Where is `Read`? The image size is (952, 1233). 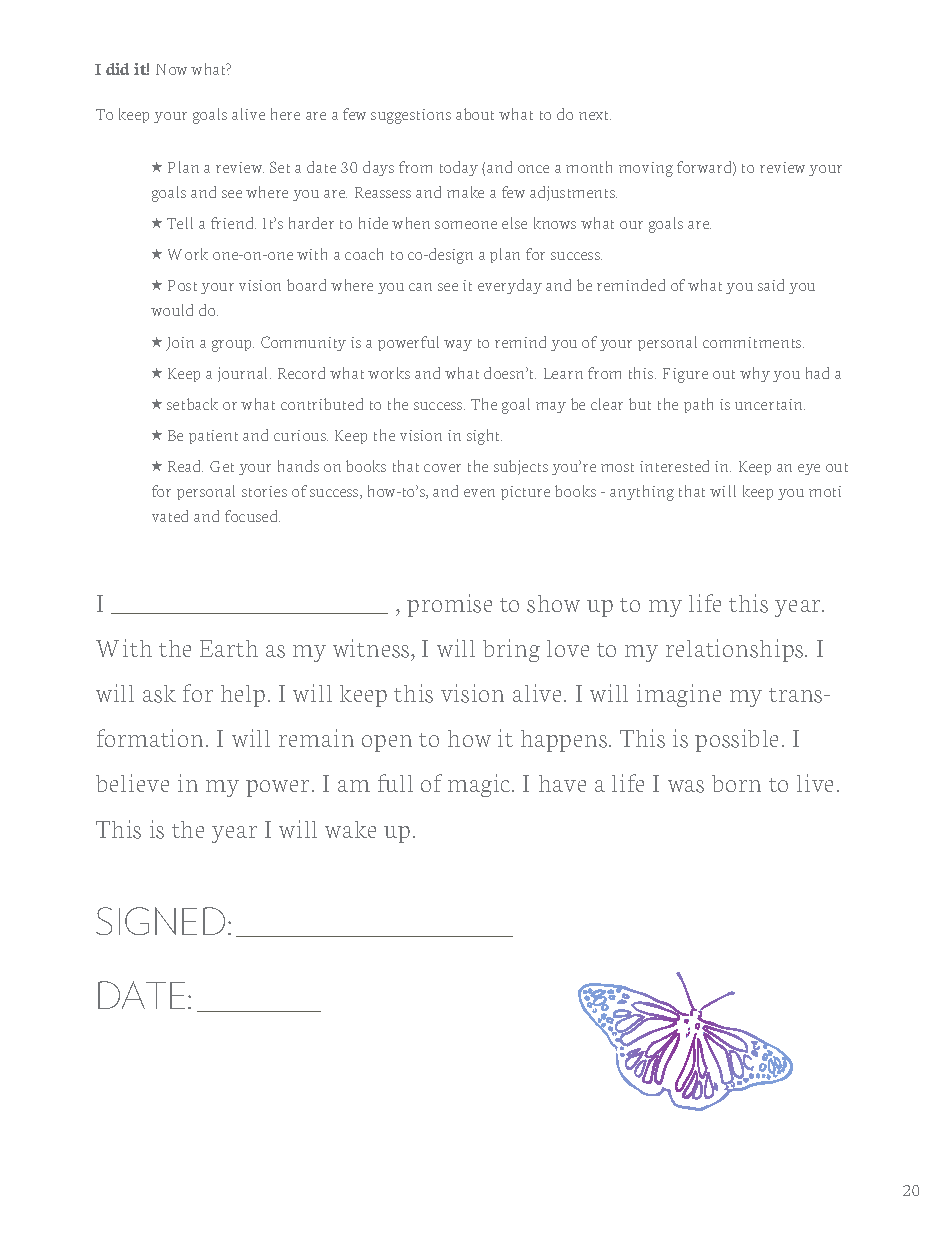 Read is located at coordinates (185, 466).
